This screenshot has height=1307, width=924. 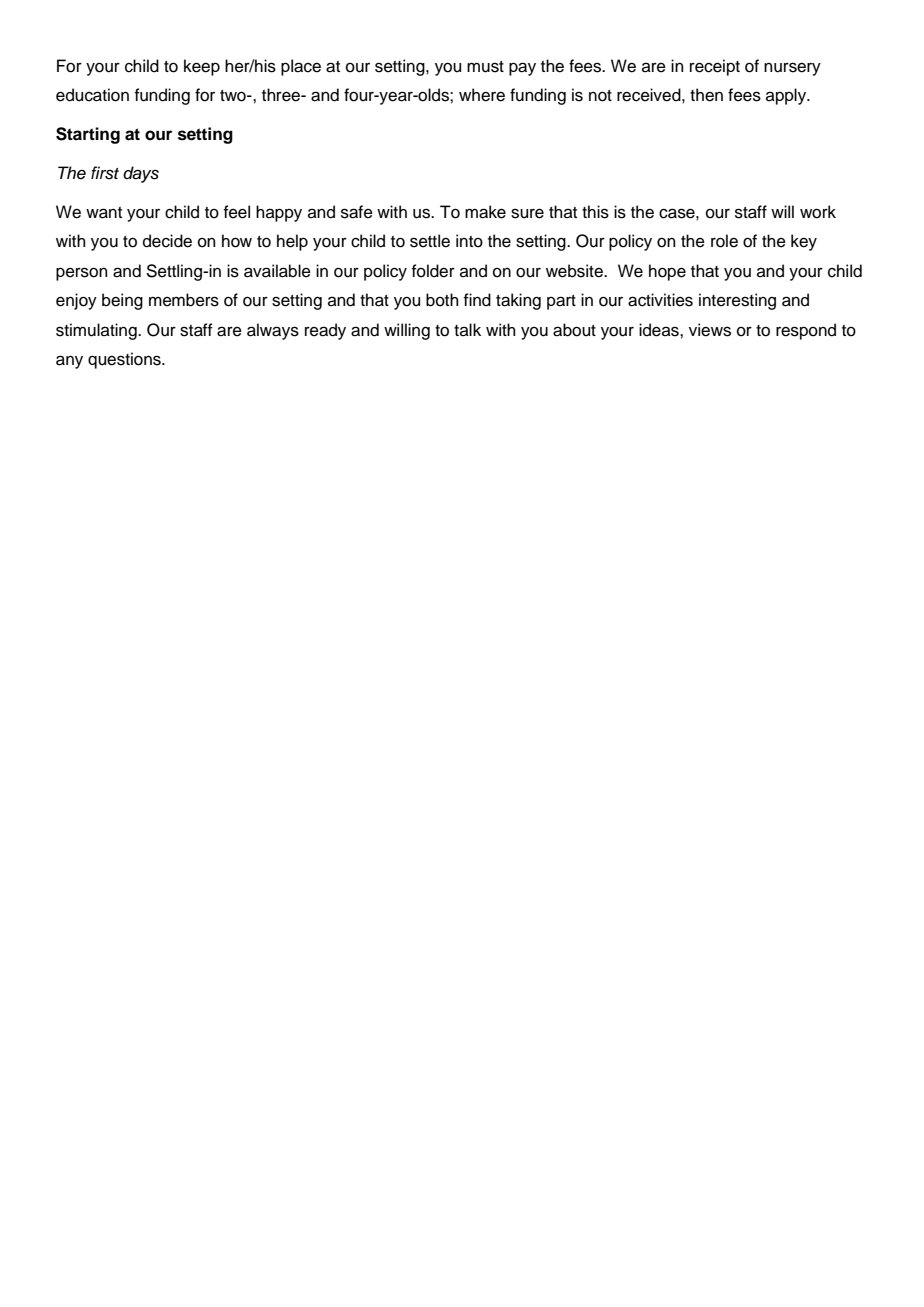 I want to click on receipt, so click(x=715, y=67).
